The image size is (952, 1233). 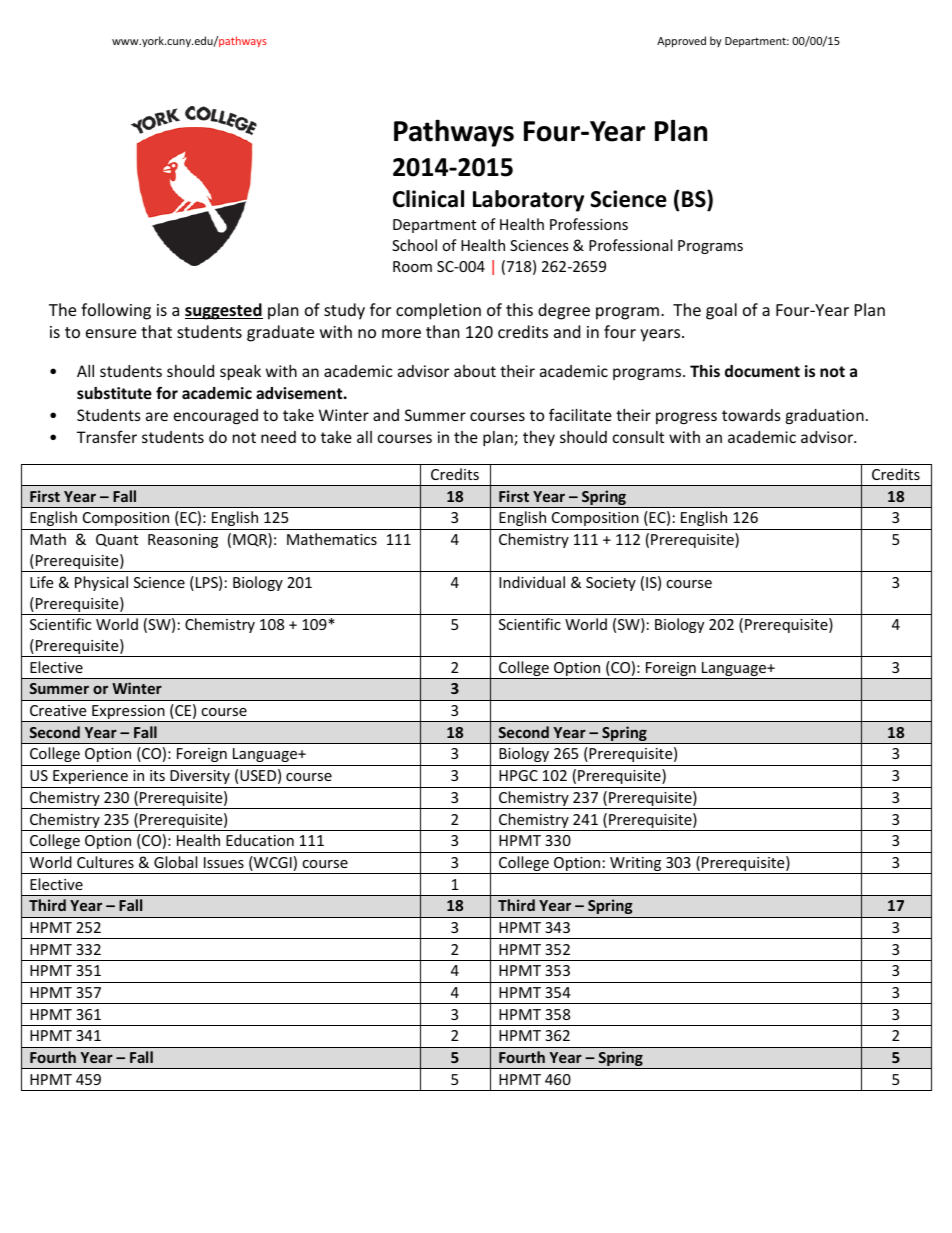 What do you see at coordinates (428, 199) in the page?
I see `Clinical` at bounding box center [428, 199].
